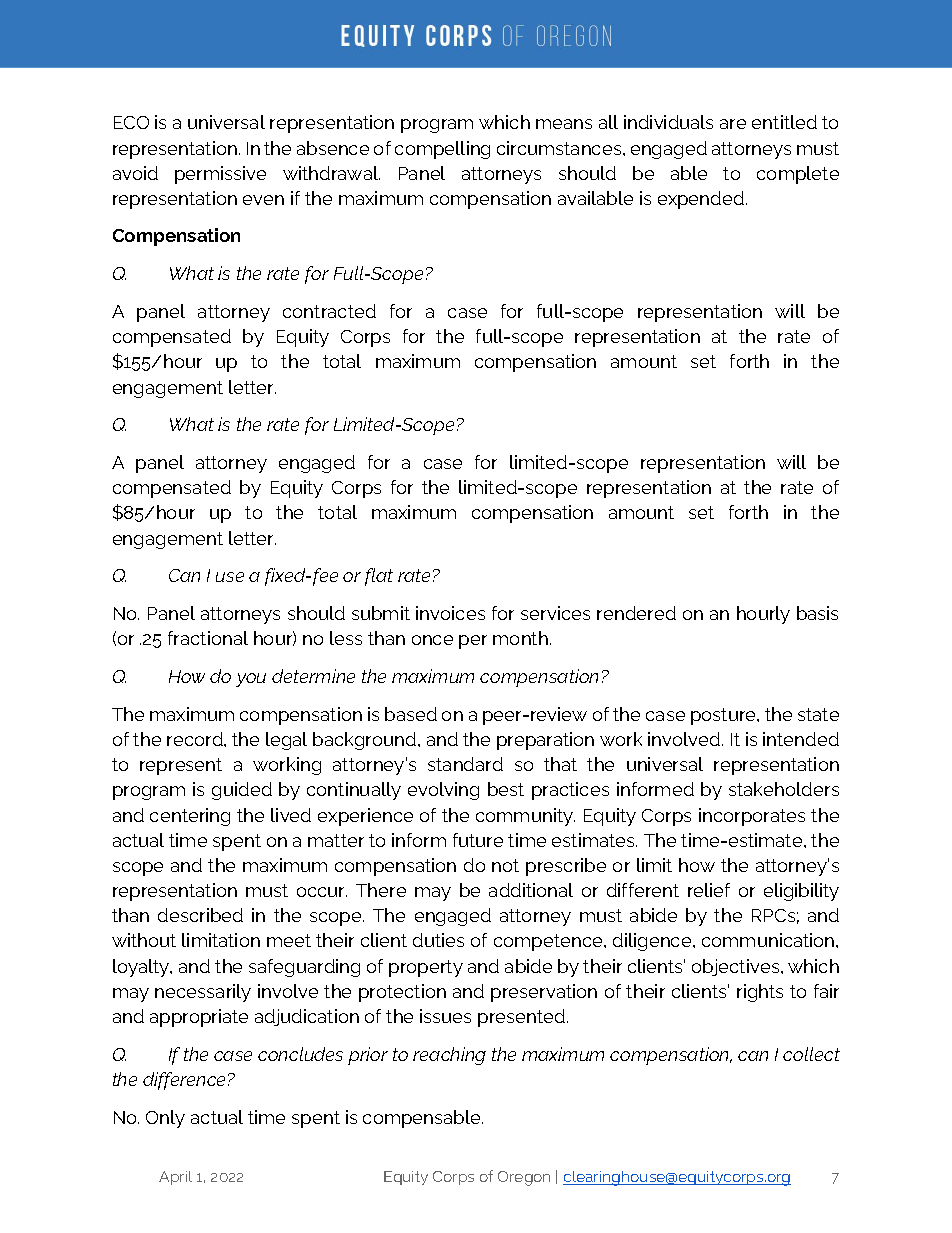 The image size is (952, 1233). Describe the element at coordinates (379, 577) in the page. I see `flat` at that location.
